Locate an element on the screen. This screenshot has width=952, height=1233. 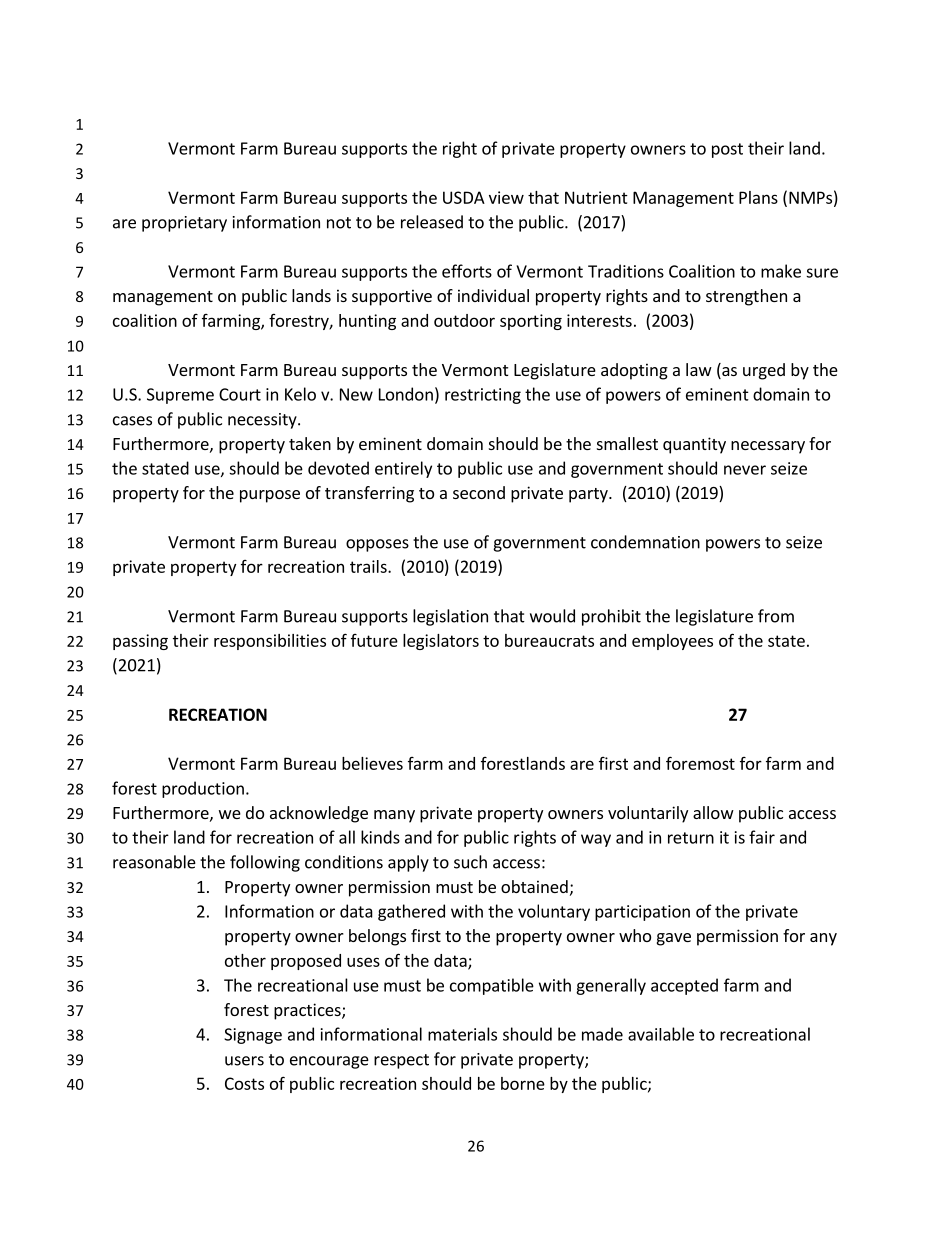
second is located at coordinates (479, 492).
